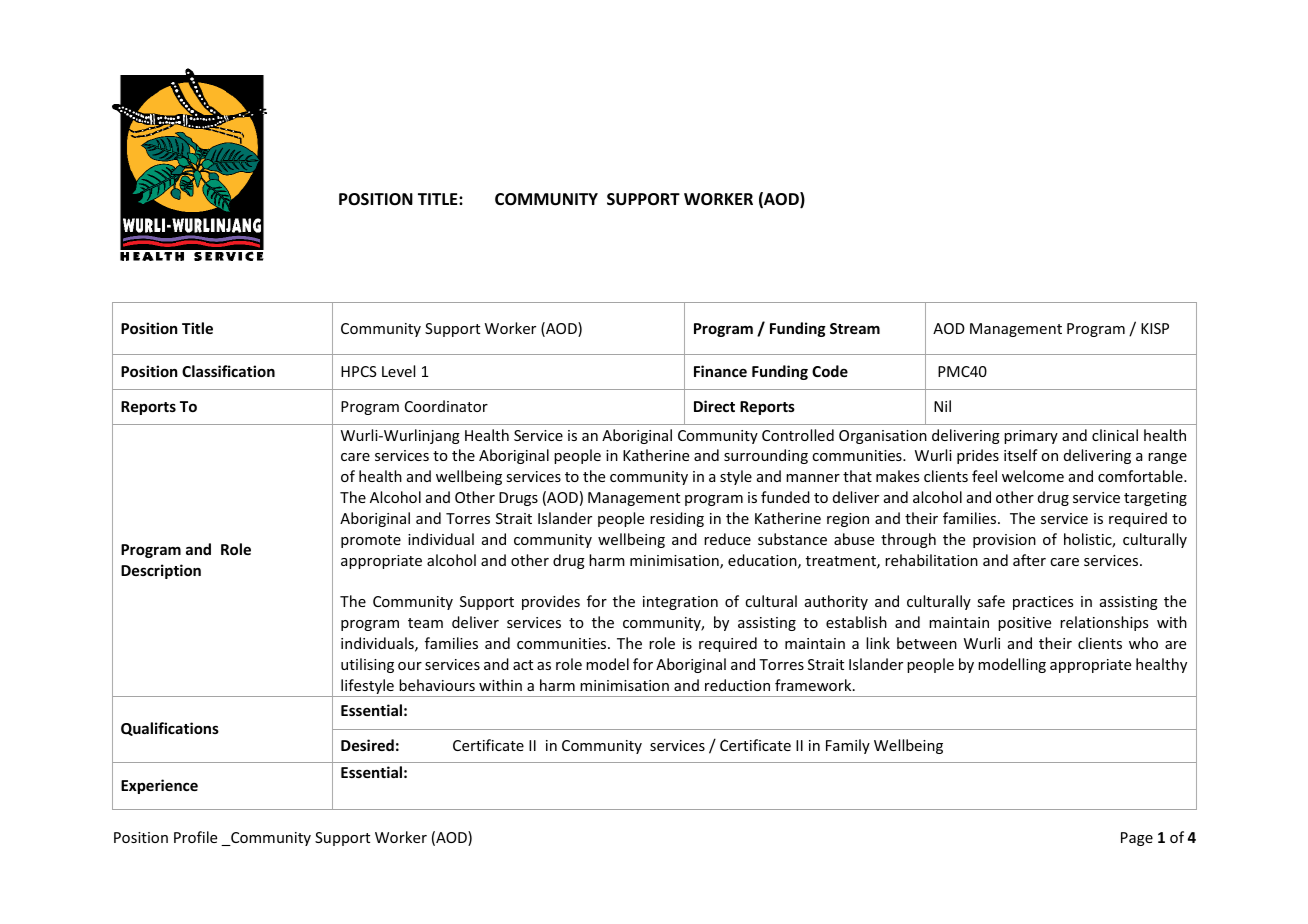 The height and width of the screenshot is (924, 1308). Describe the element at coordinates (1143, 643) in the screenshot. I see `who` at that location.
